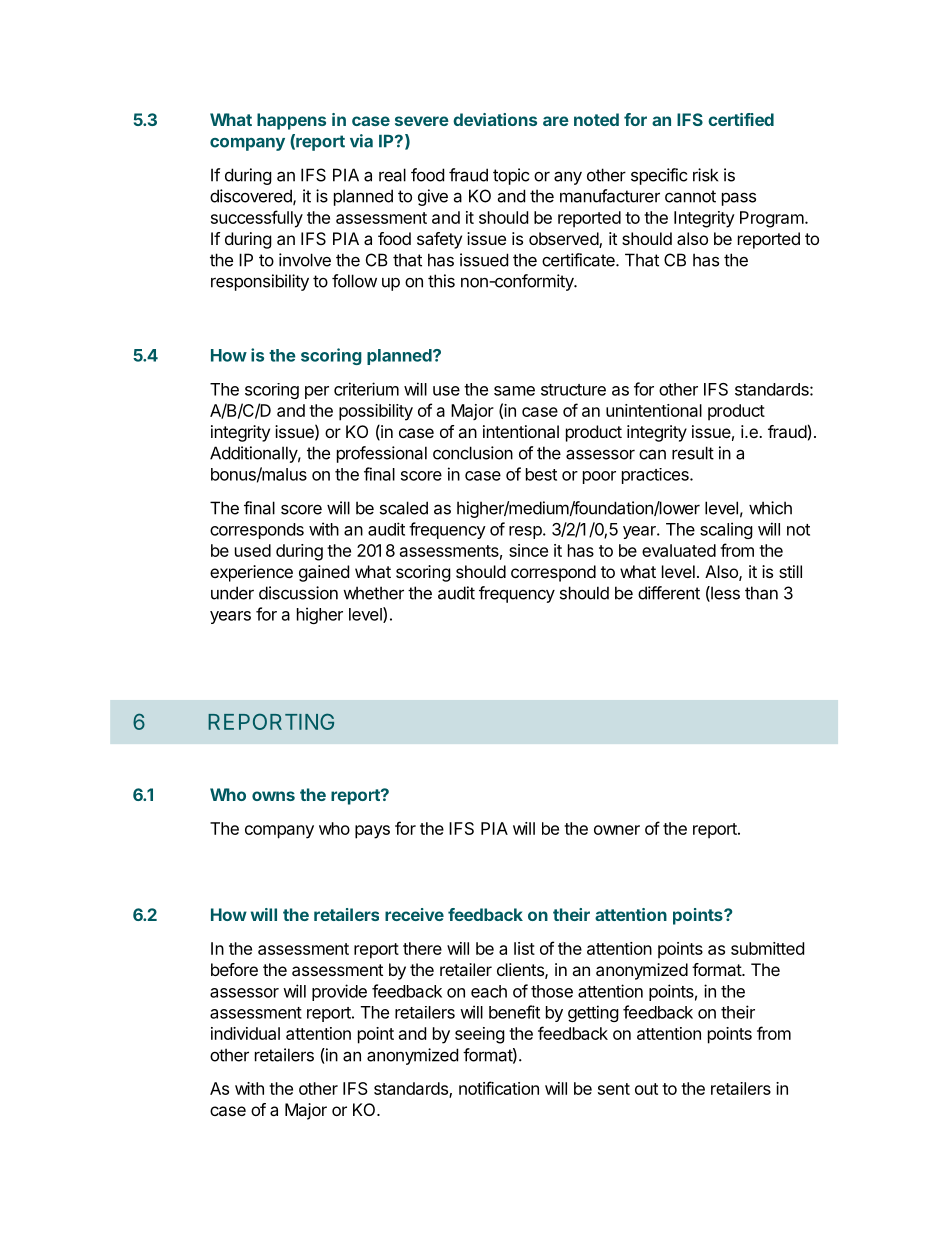  What do you see at coordinates (245, 1033) in the screenshot?
I see `individual` at bounding box center [245, 1033].
